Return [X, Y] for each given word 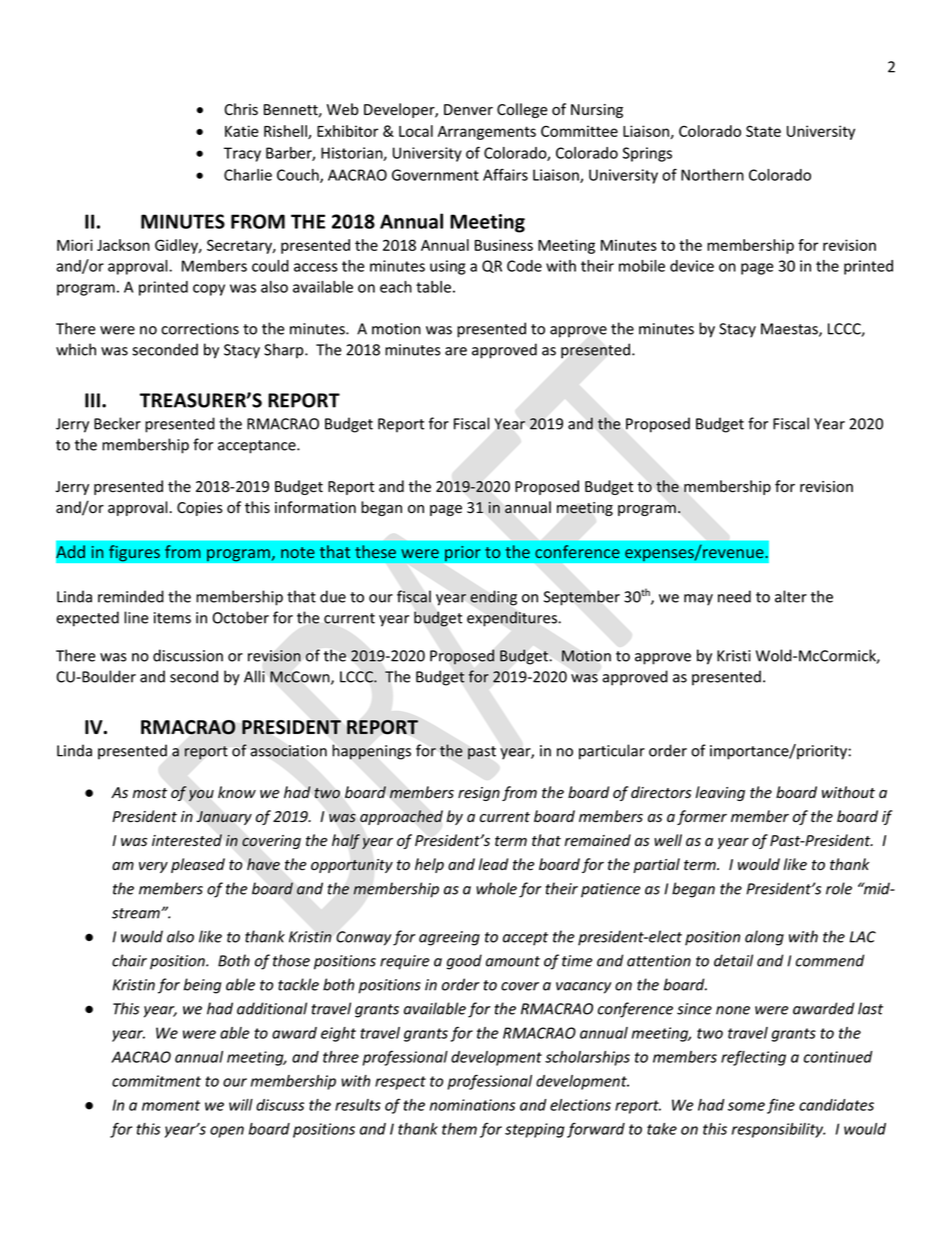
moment [171, 1105]
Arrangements [487, 133]
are [456, 351]
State [763, 131]
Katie [241, 131]
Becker [117, 423]
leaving [720, 793]
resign [479, 794]
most [150, 793]
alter [791, 596]
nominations [472, 1105]
